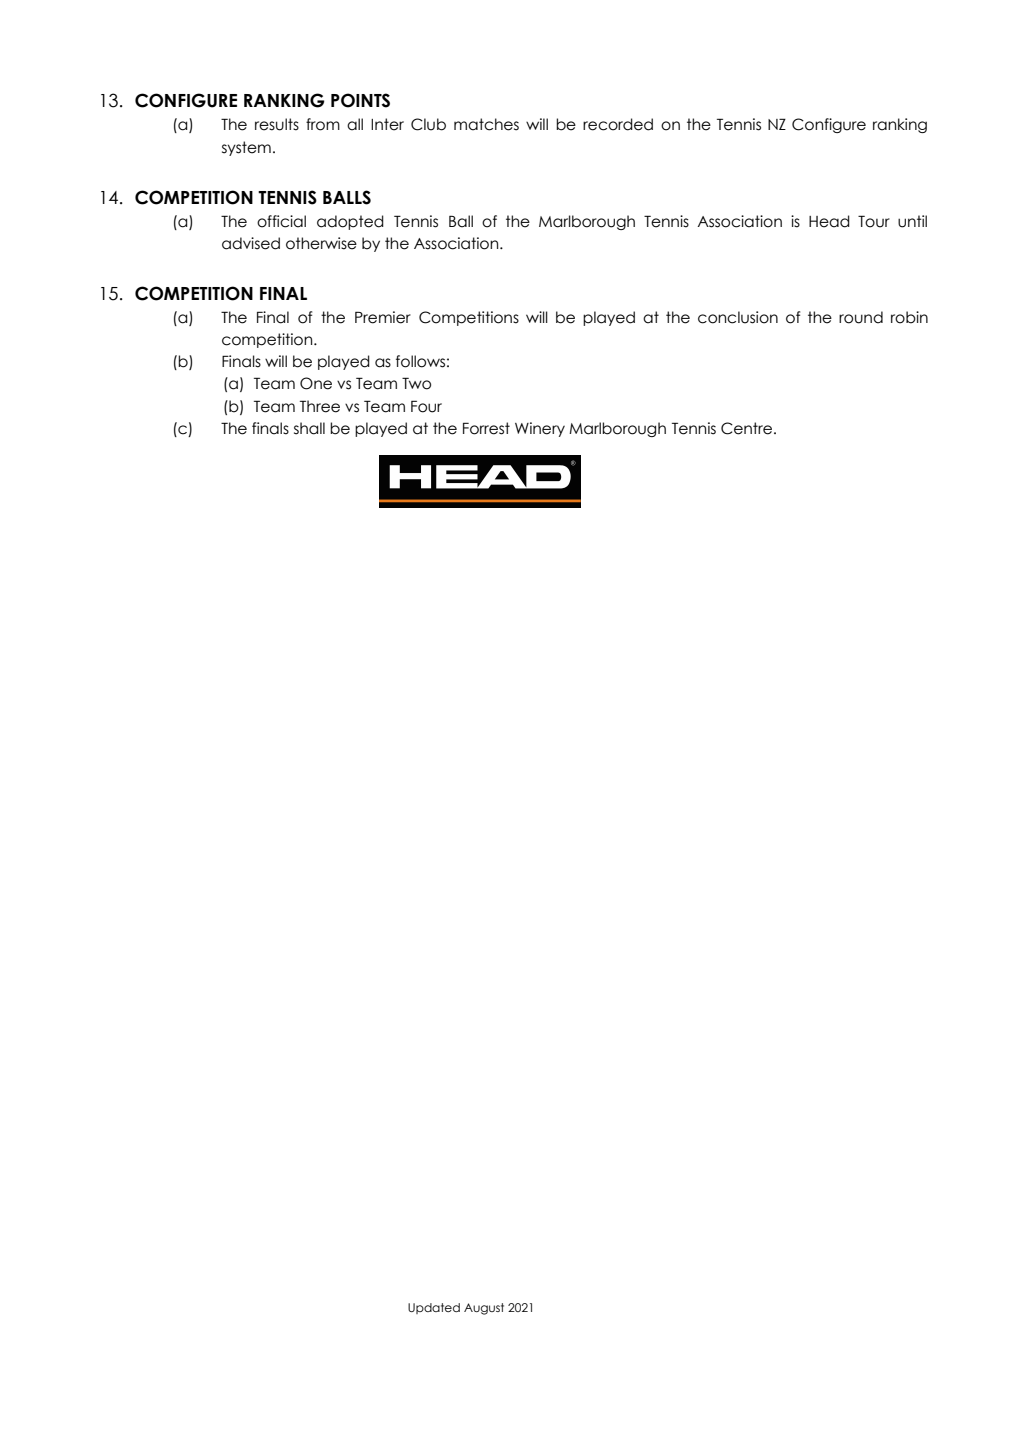 The height and width of the page is (1454, 1029). I want to click on from, so click(323, 124).
